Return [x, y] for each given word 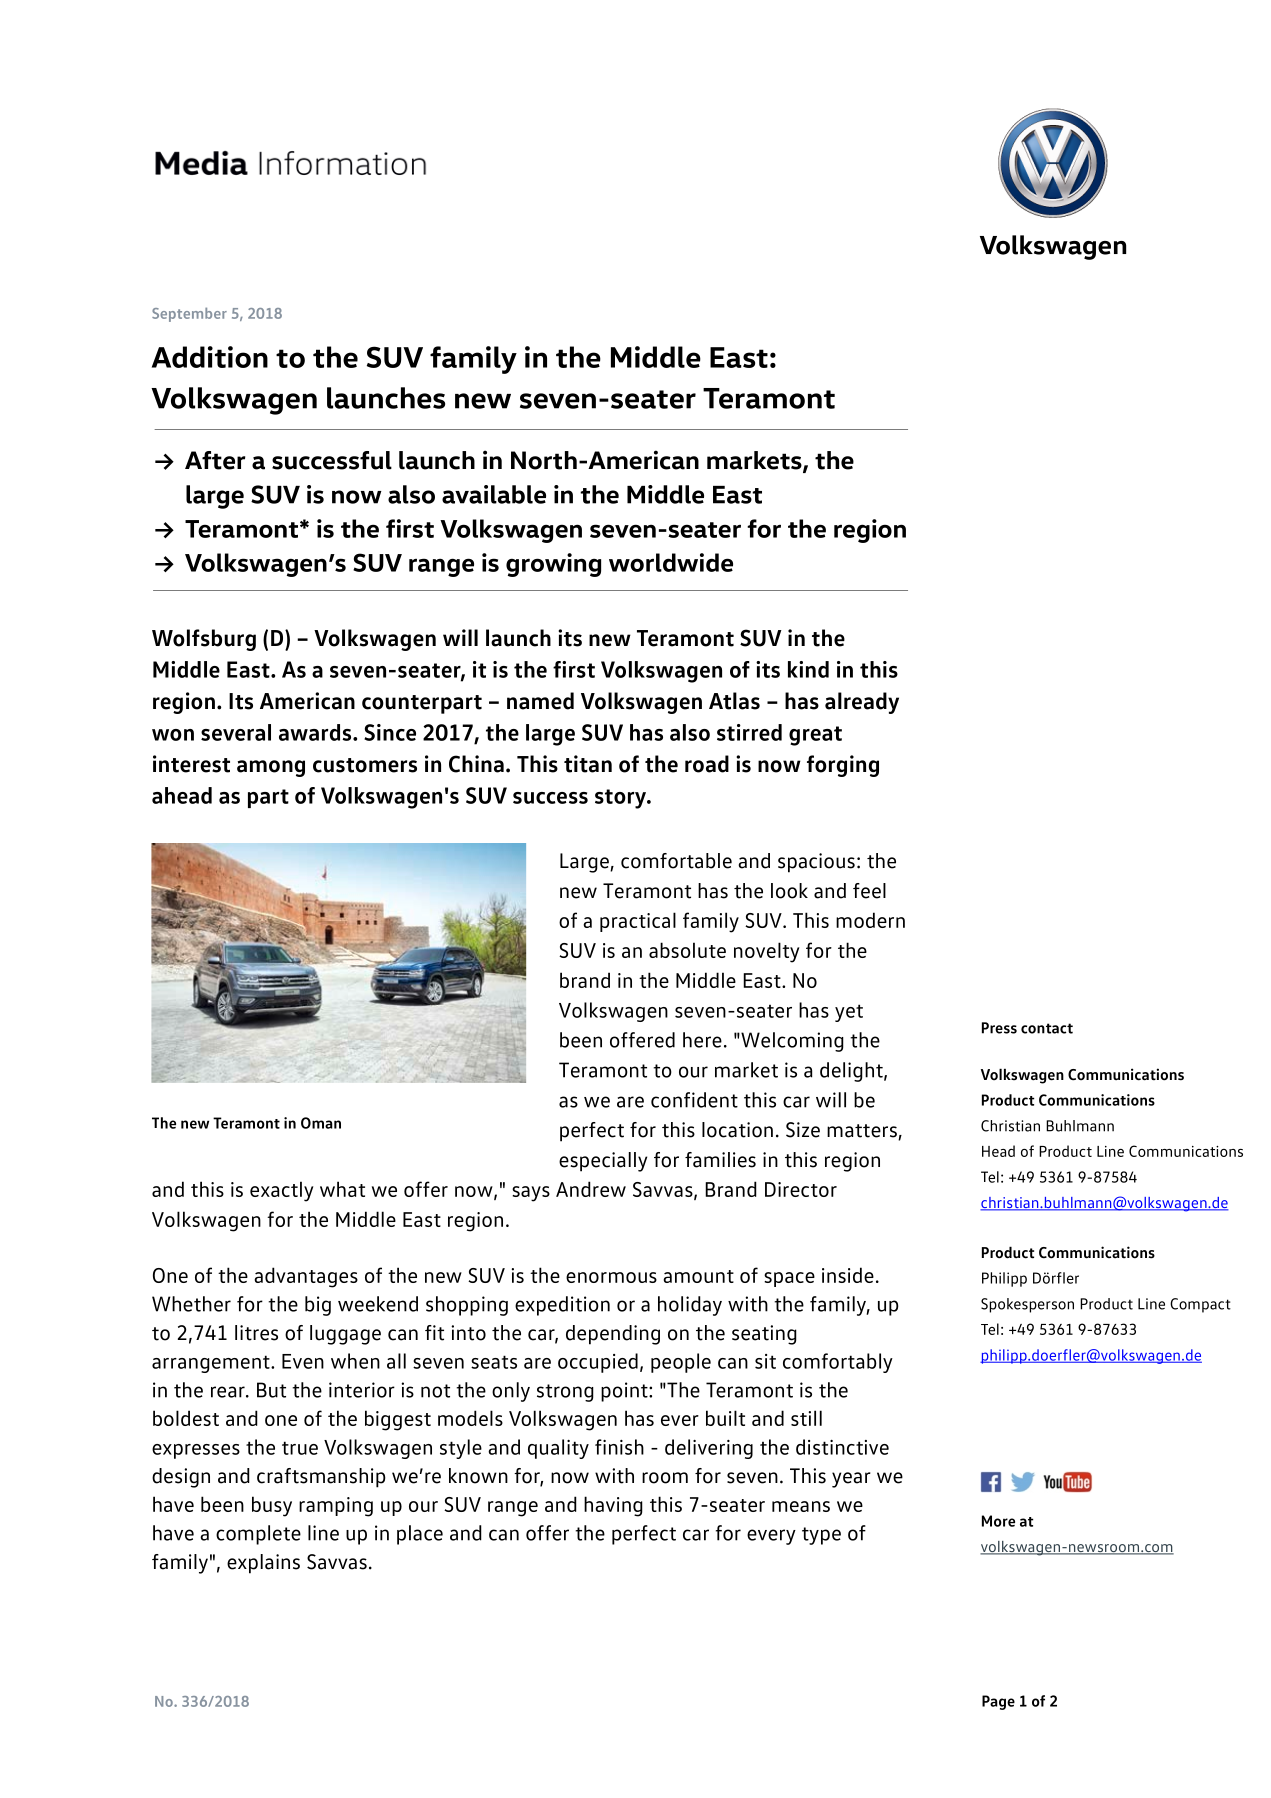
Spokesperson [1027, 1305]
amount [698, 1276]
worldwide [671, 562]
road [707, 764]
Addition [210, 357]
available [494, 494]
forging [843, 766]
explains [263, 1564]
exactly [281, 1191]
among [271, 768]
